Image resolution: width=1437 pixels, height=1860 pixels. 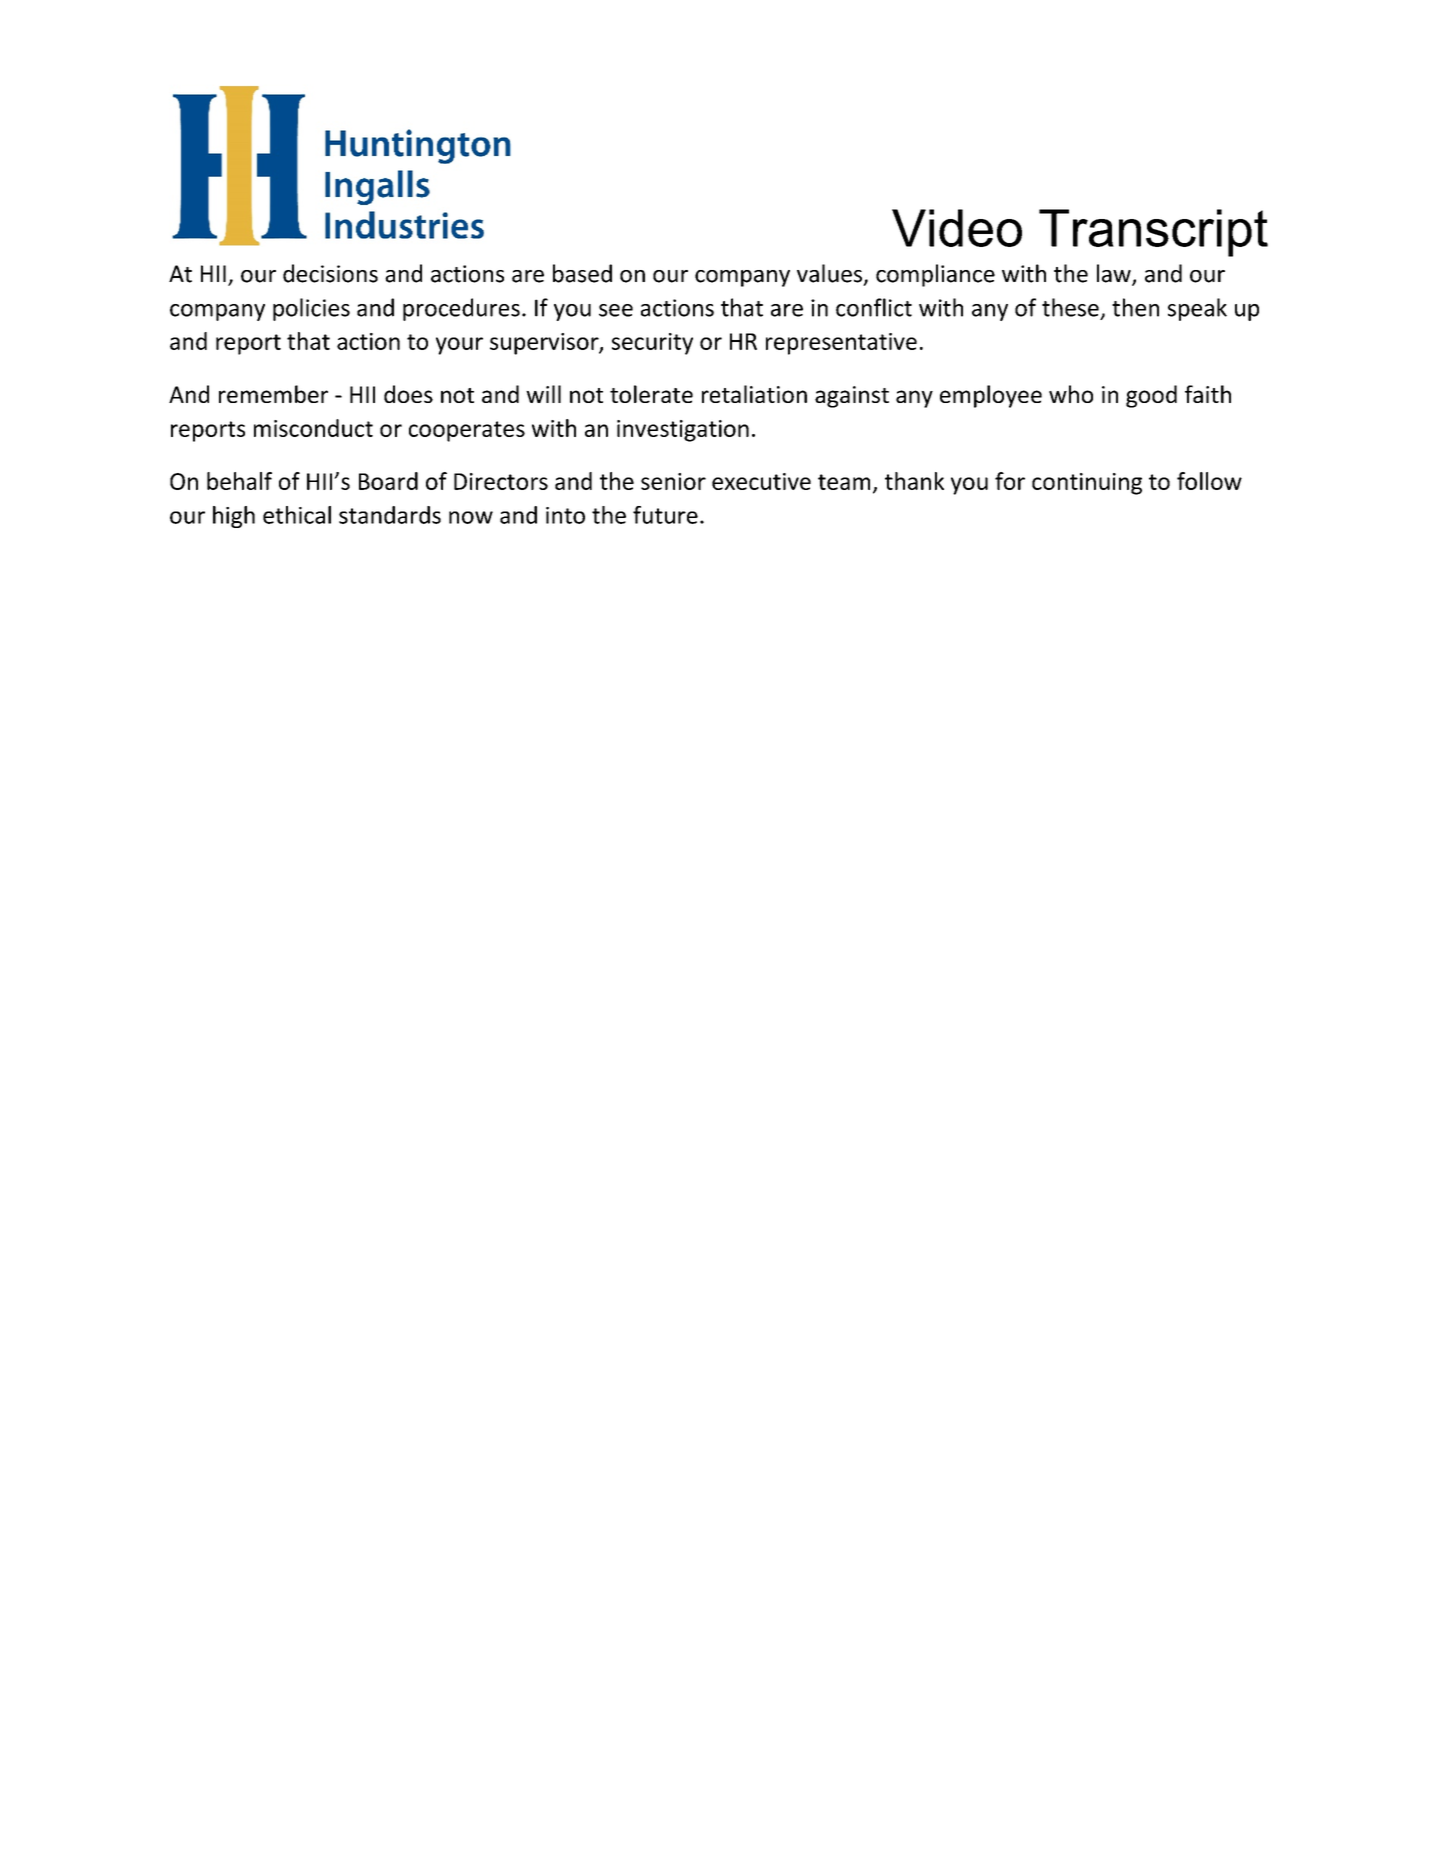 What do you see at coordinates (330, 273) in the screenshot?
I see `decisions` at bounding box center [330, 273].
